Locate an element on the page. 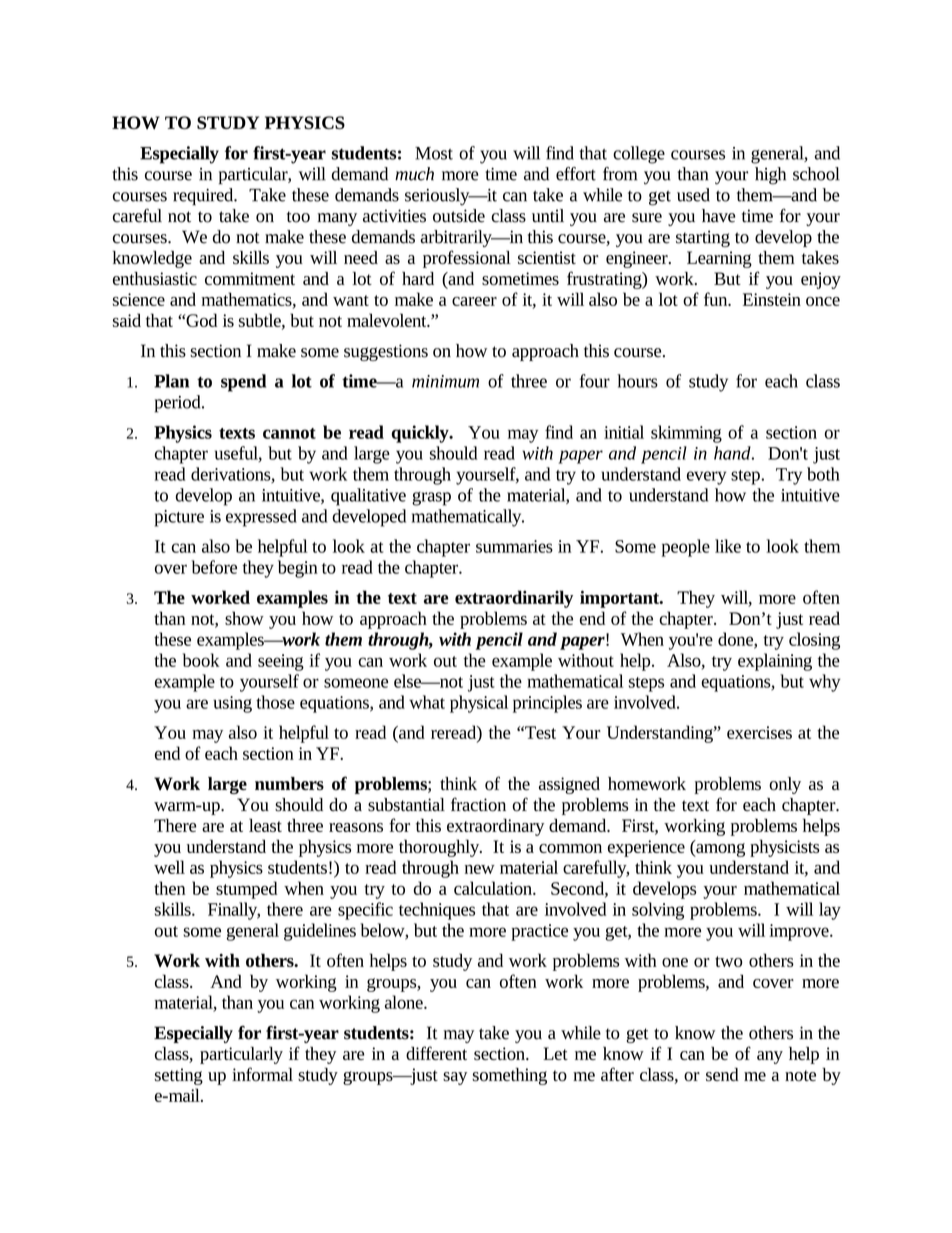  minimum is located at coordinates (445, 381).
